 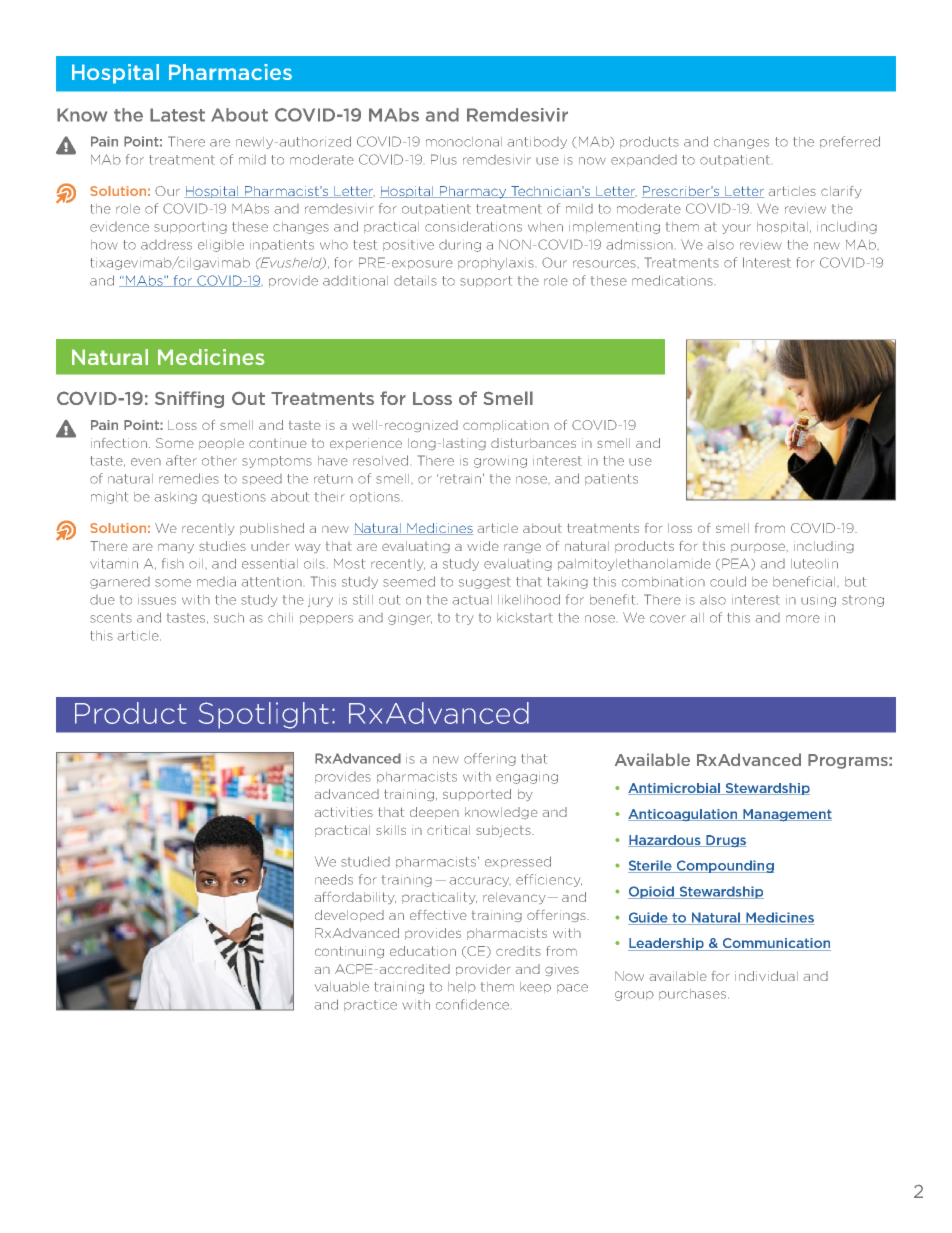 What do you see at coordinates (672, 280) in the image?
I see `medications` at bounding box center [672, 280].
